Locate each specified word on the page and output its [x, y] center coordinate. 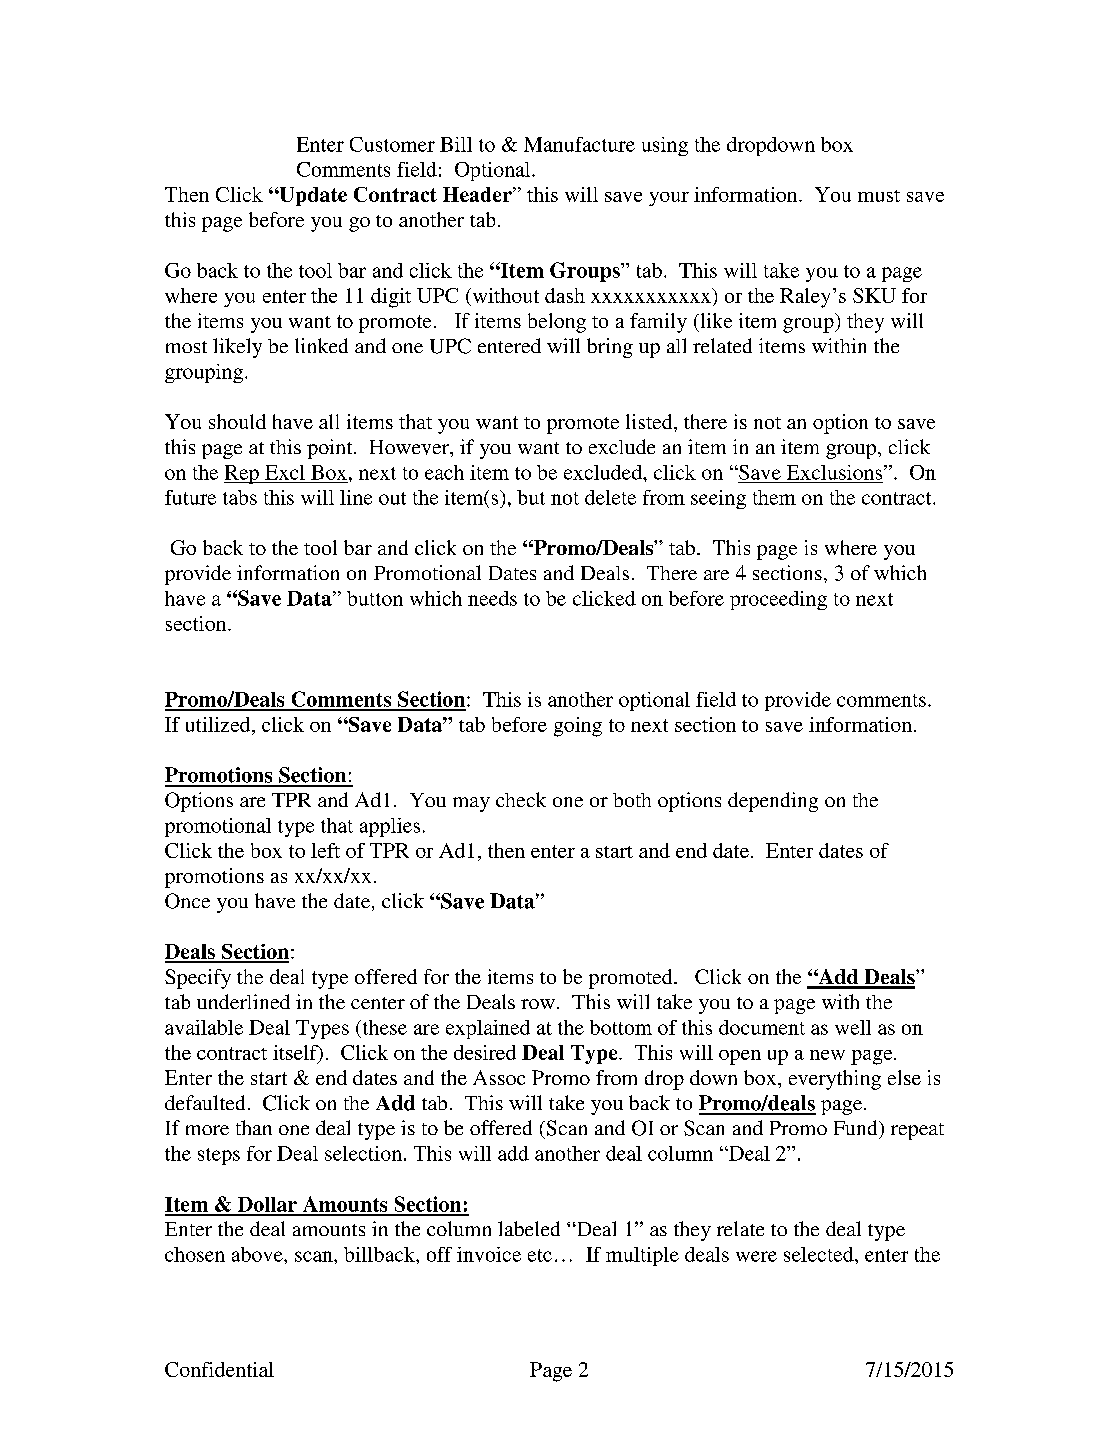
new [827, 1055]
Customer [392, 144]
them [774, 497]
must [879, 196]
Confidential [219, 1369]
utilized [219, 724]
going [578, 727]
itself [296, 1053]
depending [773, 802]
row [538, 1004]
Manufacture [579, 144]
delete [610, 497]
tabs [240, 497]
